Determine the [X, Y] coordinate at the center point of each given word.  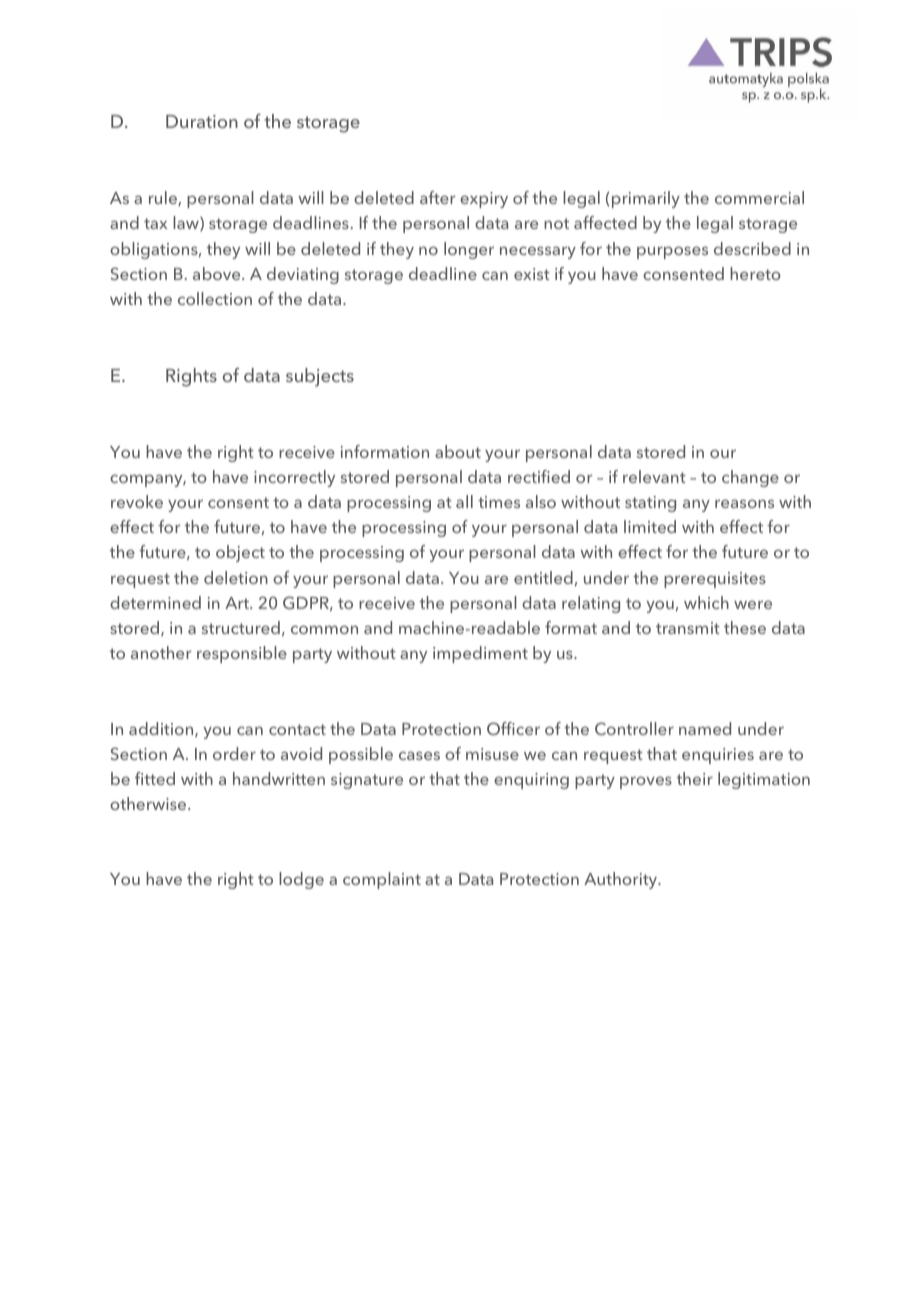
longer [469, 250]
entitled [543, 577]
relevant [654, 476]
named [705, 728]
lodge [301, 880]
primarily [646, 199]
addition [162, 729]
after [438, 197]
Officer [513, 728]
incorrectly [294, 478]
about [458, 451]
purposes [672, 252]
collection [215, 298]
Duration [202, 121]
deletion [236, 577]
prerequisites [715, 580]
